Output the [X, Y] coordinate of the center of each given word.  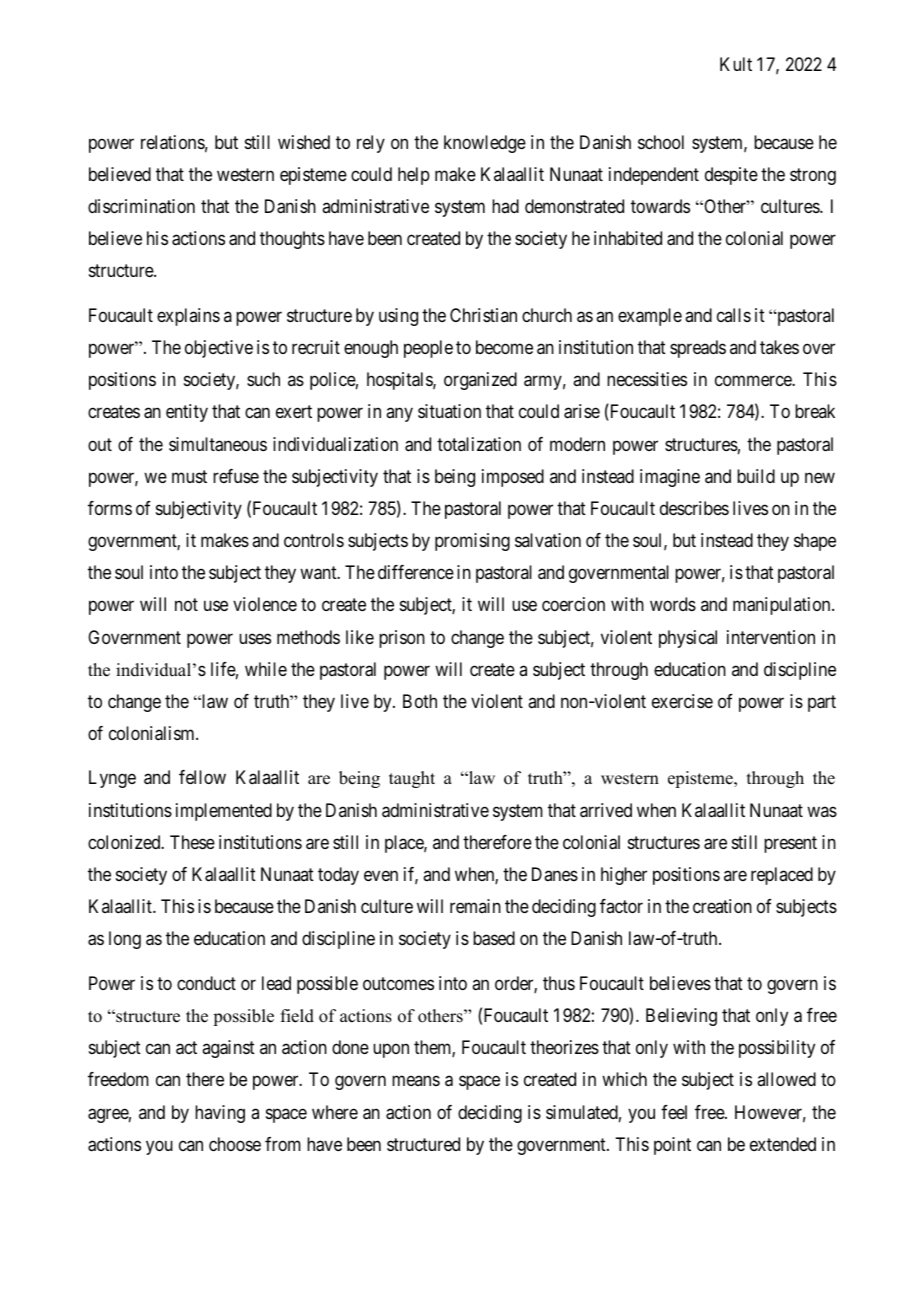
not [186, 604]
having [220, 1114]
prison [402, 639]
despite [731, 176]
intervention [771, 637]
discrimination [141, 206]
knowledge [485, 144]
